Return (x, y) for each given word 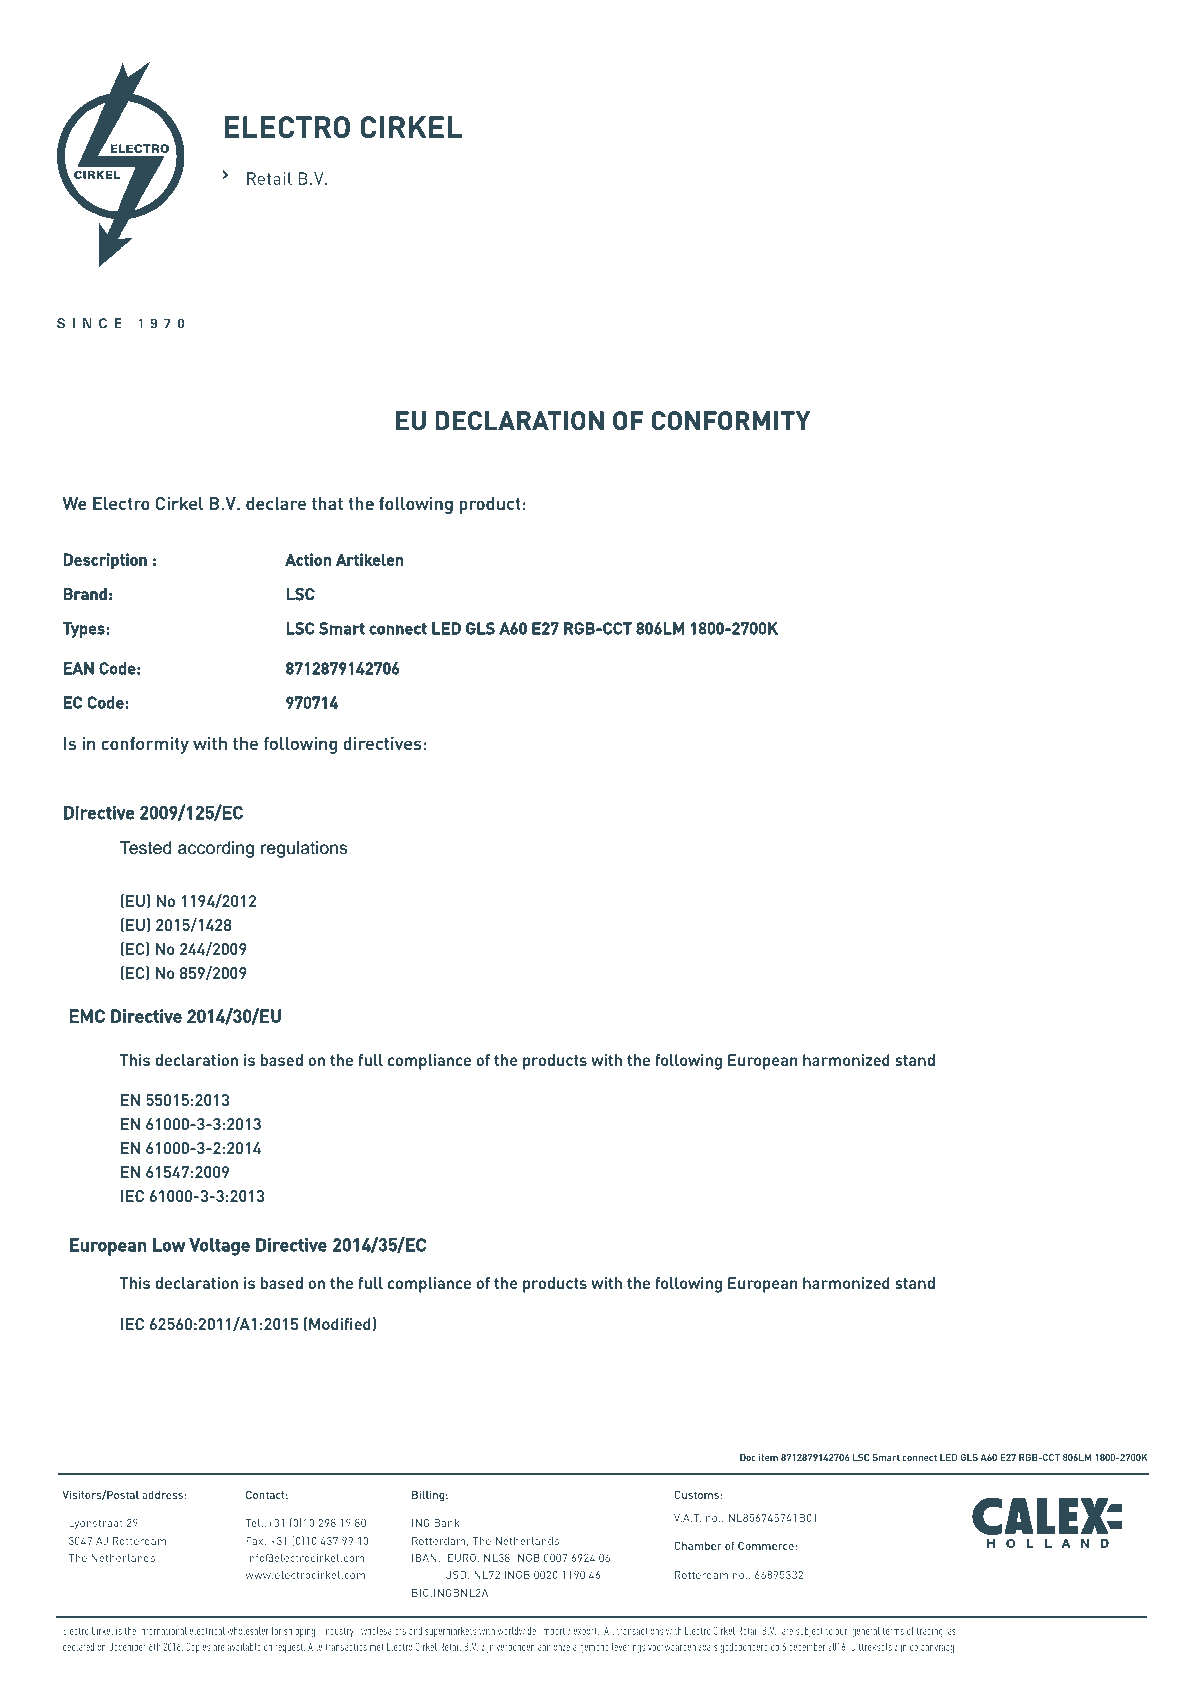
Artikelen (370, 559)
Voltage (219, 1247)
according (216, 849)
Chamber (698, 1545)
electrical (207, 1631)
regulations (304, 849)
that (327, 503)
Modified (340, 1324)
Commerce (767, 1545)
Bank (447, 1523)
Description (105, 561)
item (768, 1457)
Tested (145, 848)
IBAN (424, 1558)
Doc (748, 1457)
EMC (87, 1016)
